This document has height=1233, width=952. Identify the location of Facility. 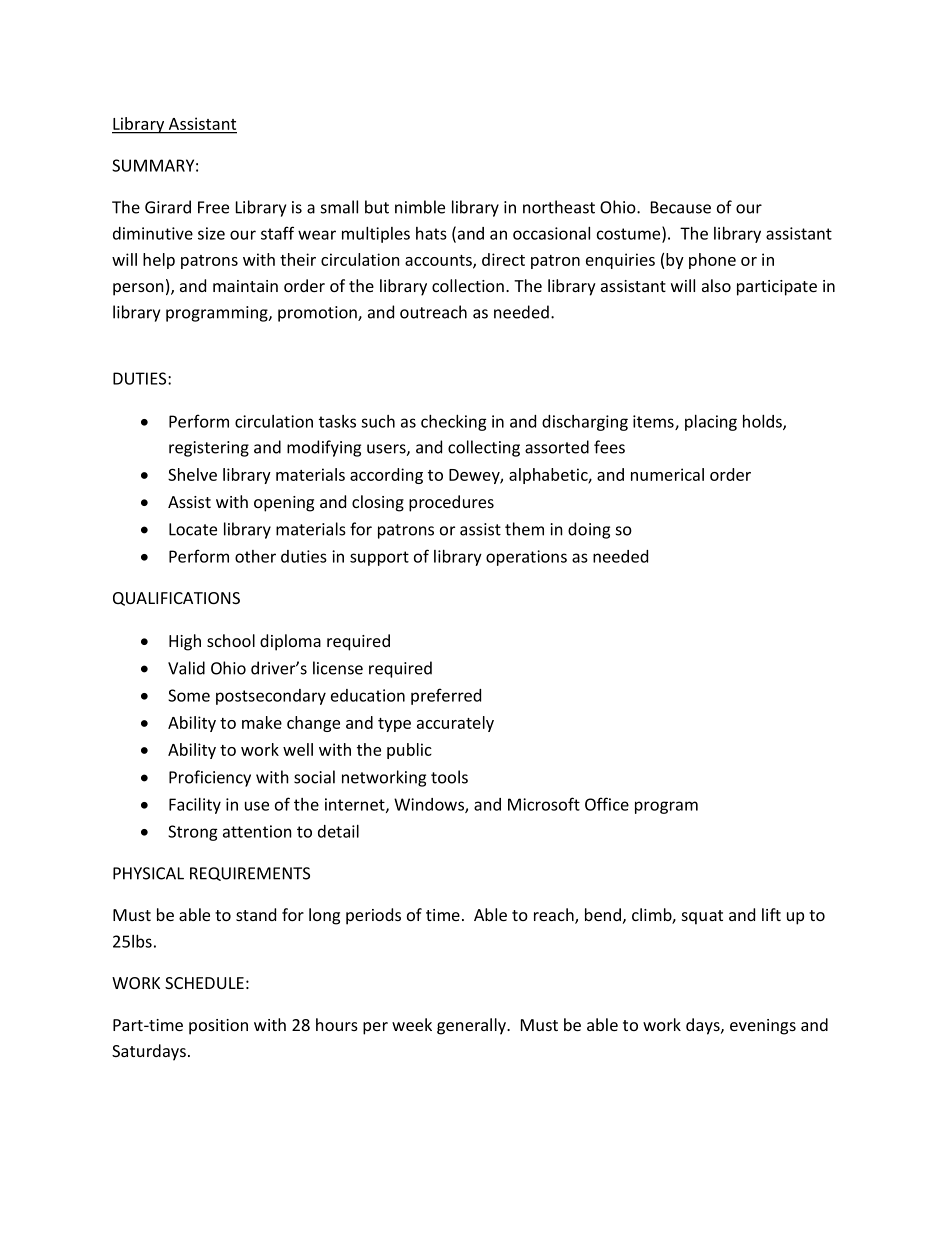
(195, 806).
